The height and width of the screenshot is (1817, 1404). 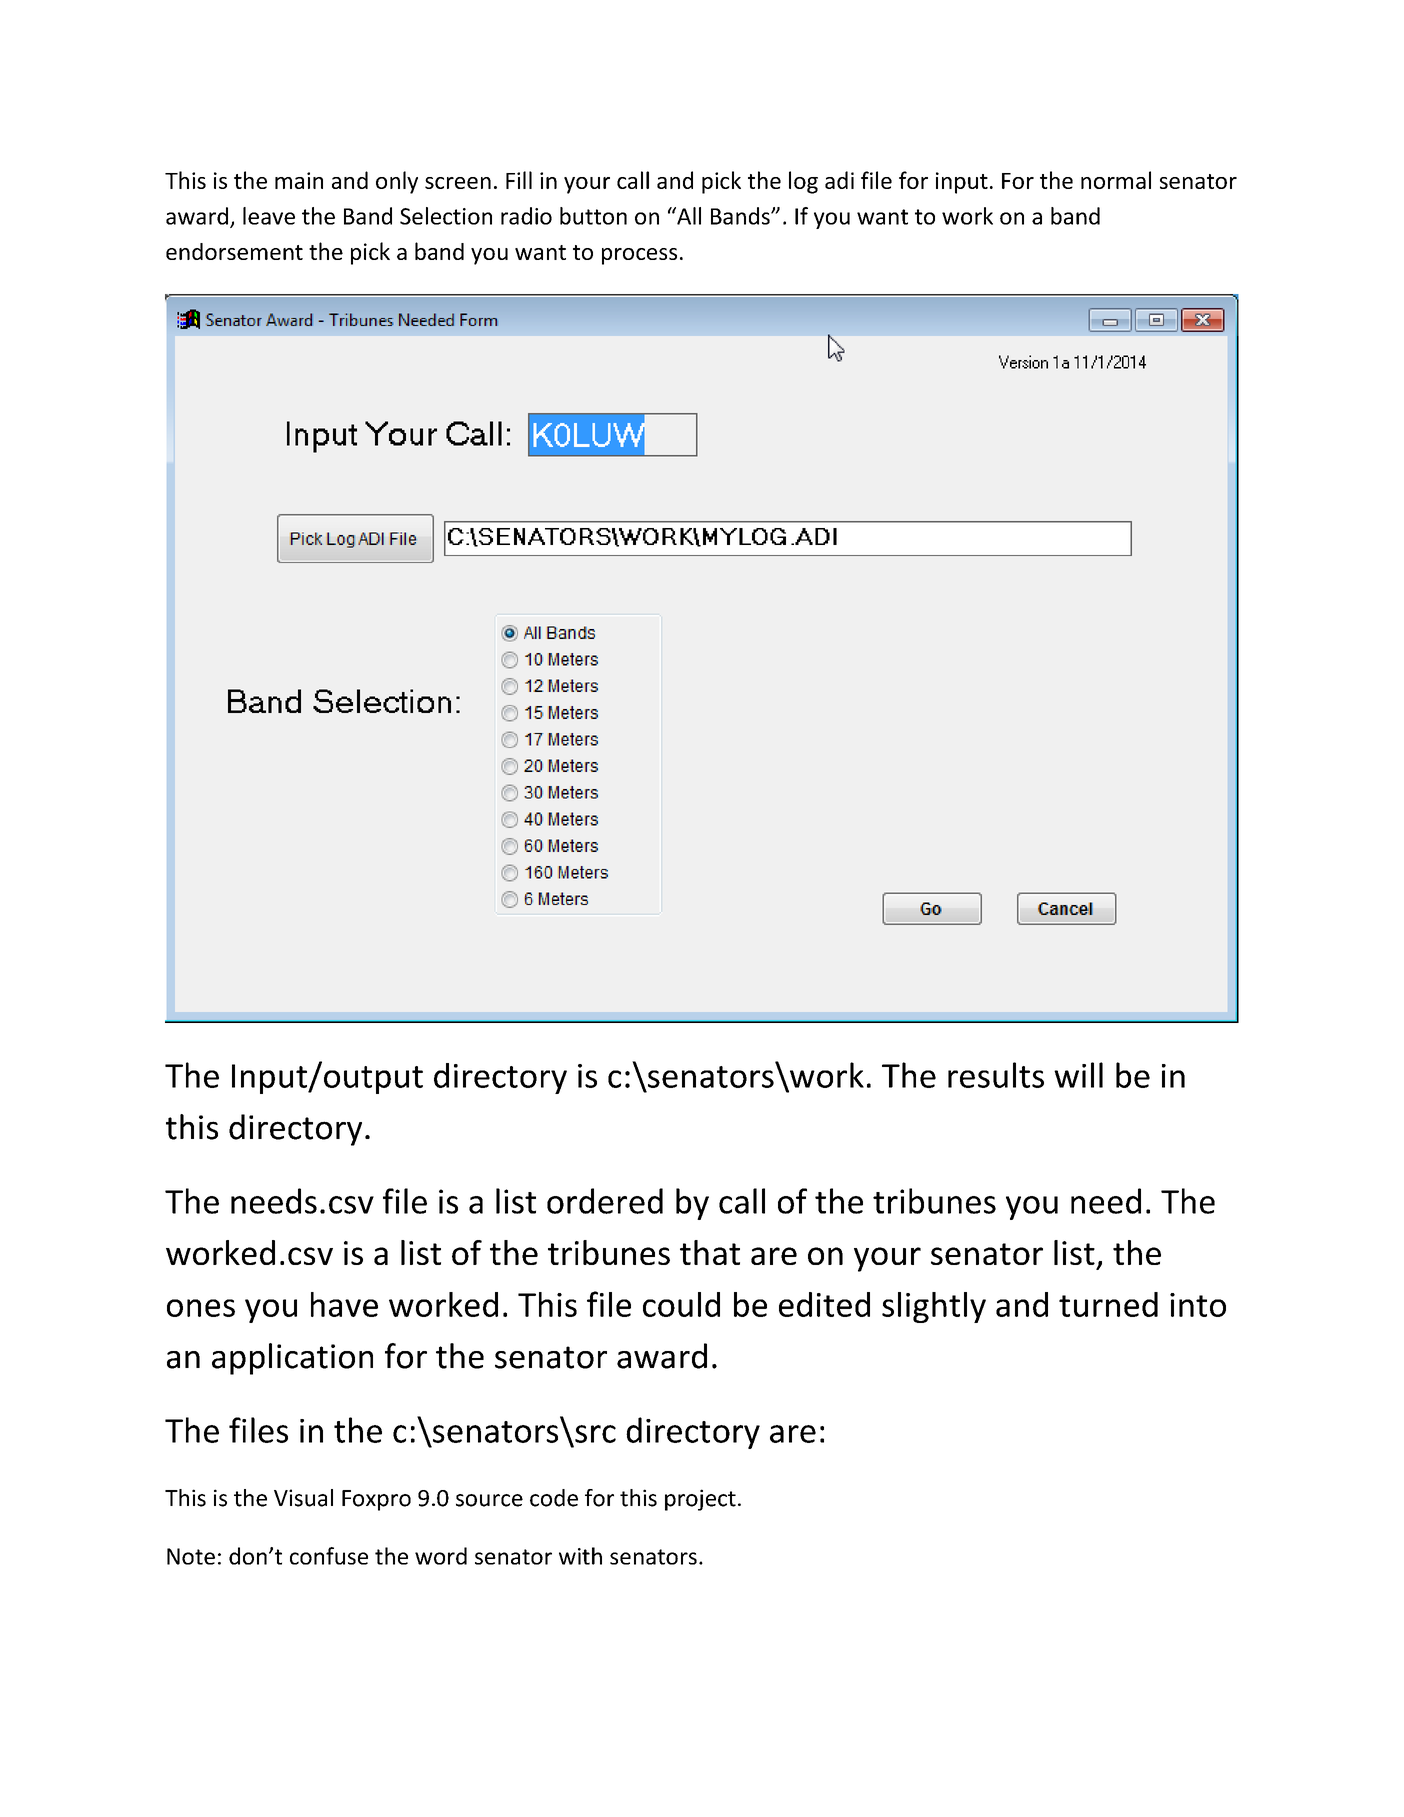 What do you see at coordinates (803, 182) in the screenshot?
I see `log` at bounding box center [803, 182].
